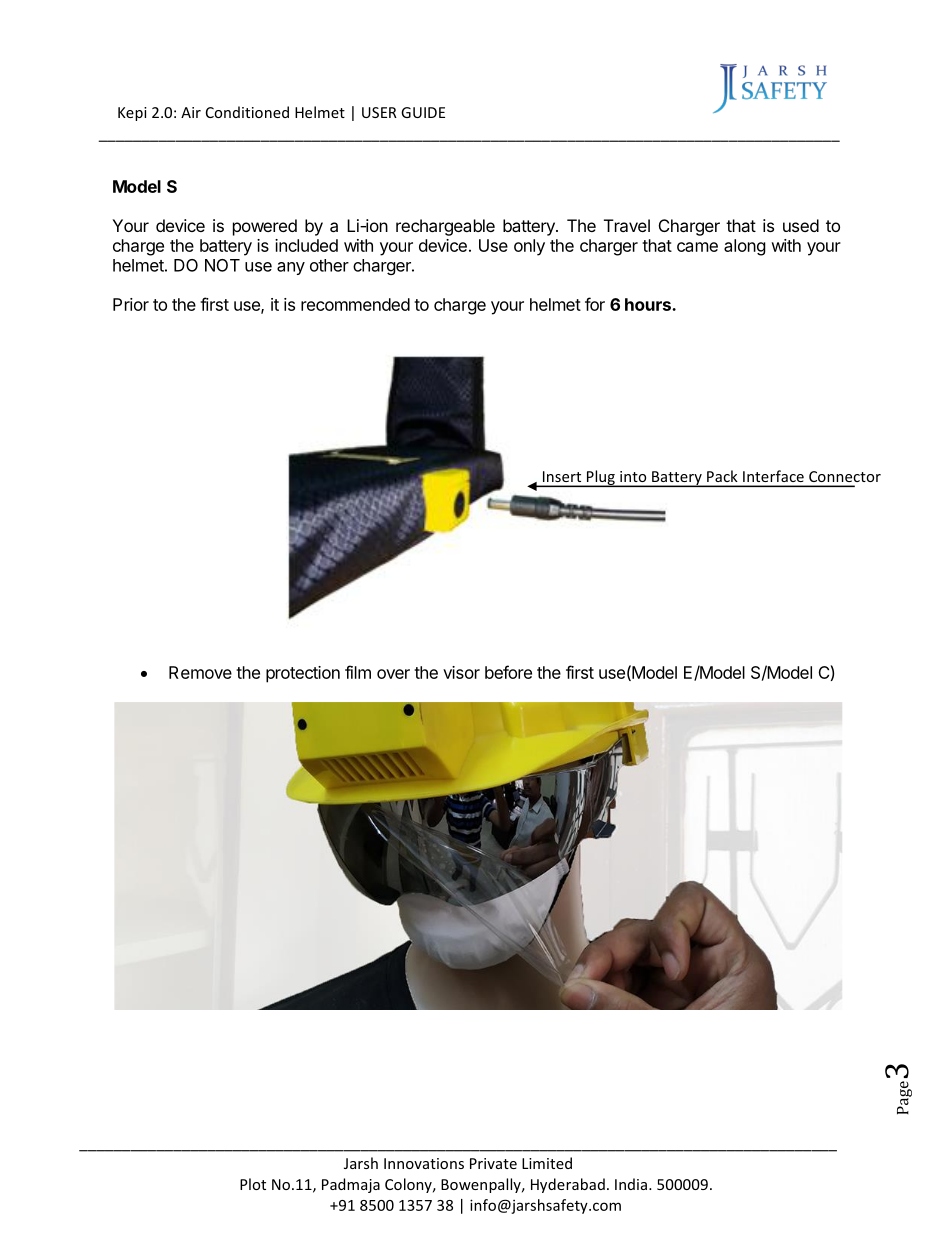 The height and width of the image is (1233, 952). Describe the element at coordinates (191, 112) in the image. I see `Air` at that location.
